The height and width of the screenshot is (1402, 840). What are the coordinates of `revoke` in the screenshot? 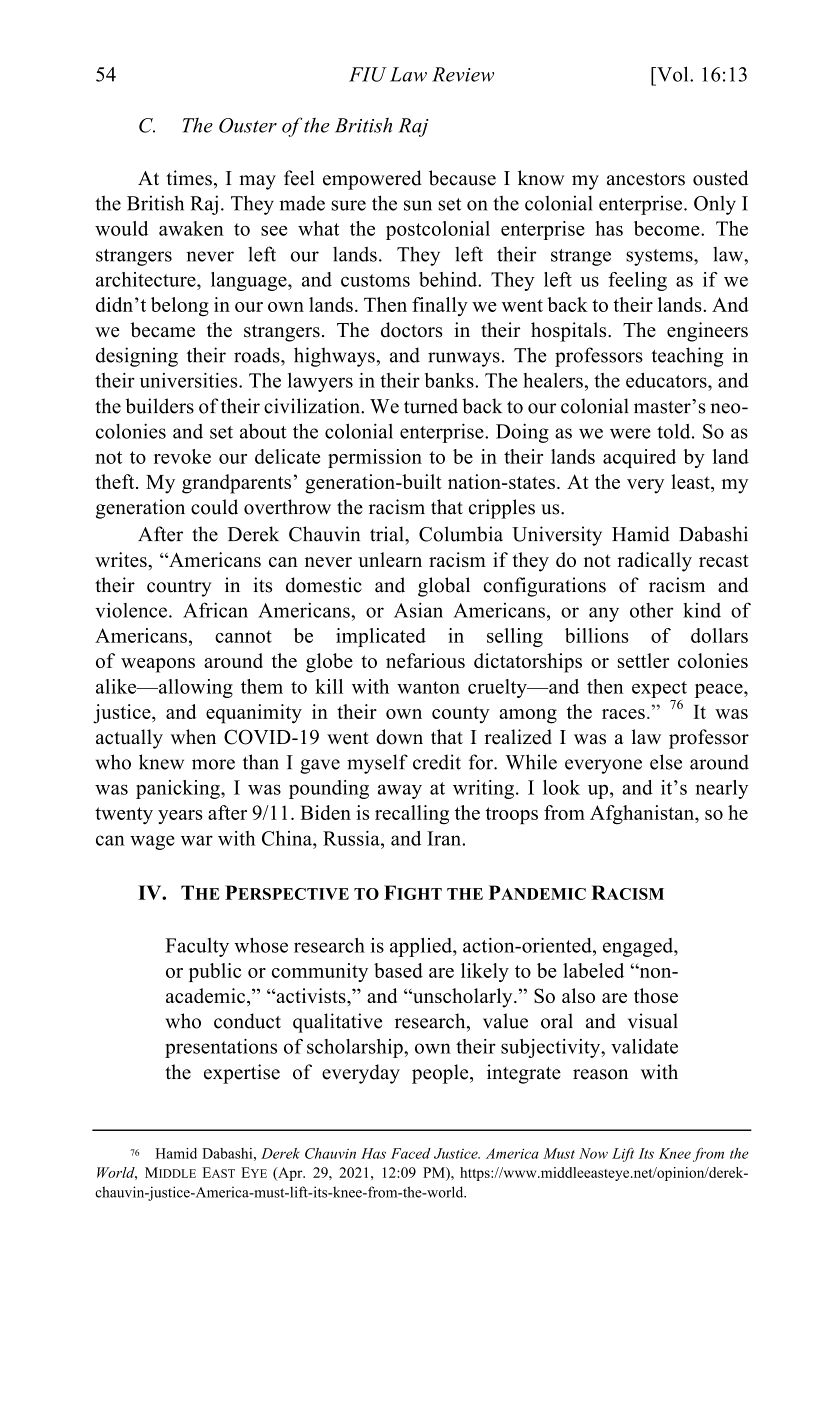 It's located at (182, 456).
